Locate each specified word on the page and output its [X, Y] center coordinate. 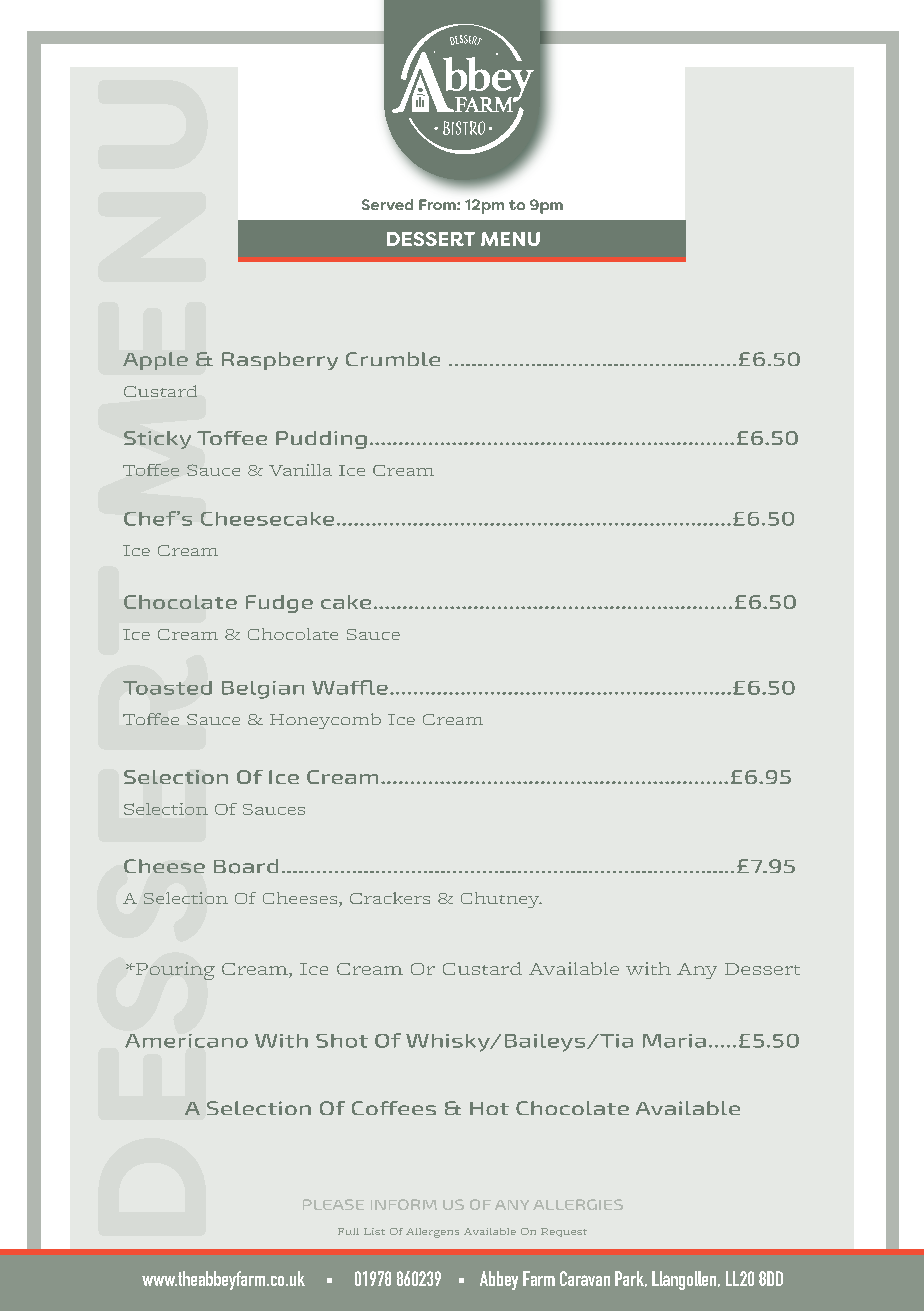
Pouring [174, 971]
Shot [342, 1041]
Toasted [167, 688]
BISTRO [464, 128]
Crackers [390, 898]
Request [564, 1232]
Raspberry [280, 361]
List [374, 1231]
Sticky [157, 440]
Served [387, 204]
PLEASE [333, 1204]
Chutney [501, 900]
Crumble [393, 359]
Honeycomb [325, 721]
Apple [155, 361]
